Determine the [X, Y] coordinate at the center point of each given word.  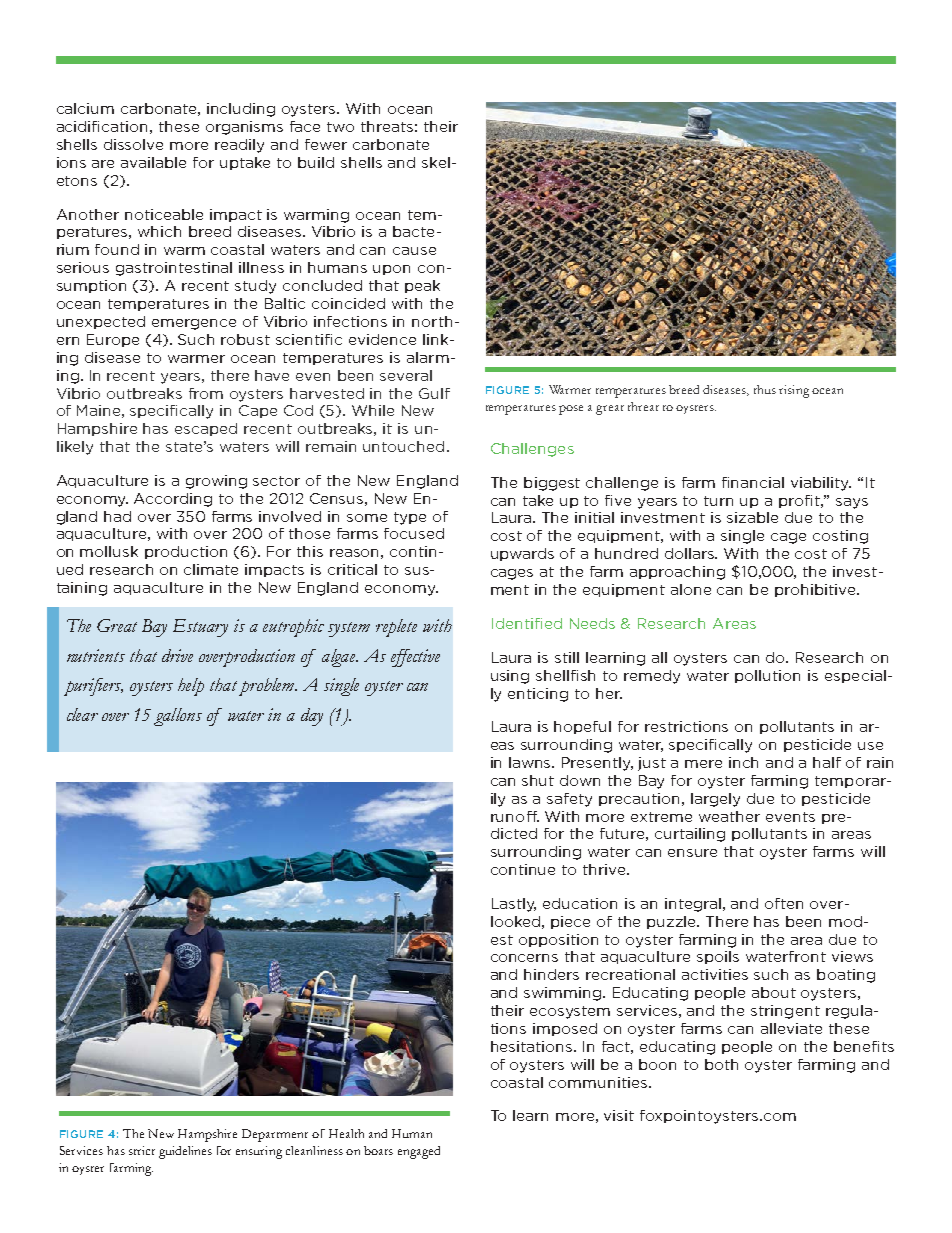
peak [422, 286]
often [784, 903]
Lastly [514, 905]
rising [794, 391]
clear [82, 714]
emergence [194, 324]
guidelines [185, 1152]
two [340, 127]
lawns [531, 762]
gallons [178, 717]
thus [765, 389]
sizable [752, 517]
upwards [522, 554]
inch [743, 762]
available [153, 162]
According [173, 500]
